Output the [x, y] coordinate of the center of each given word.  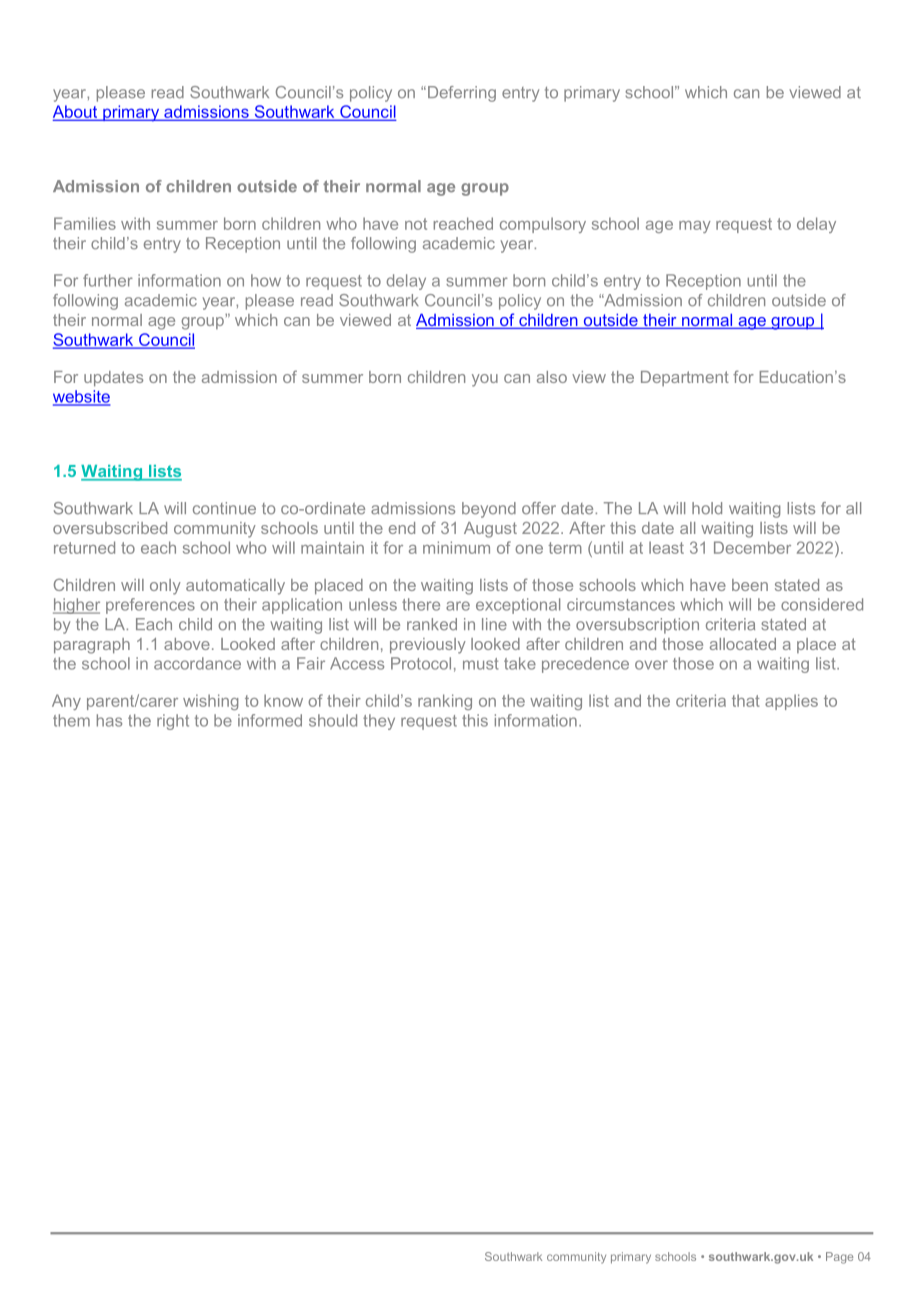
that [746, 700]
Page [839, 1258]
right [173, 722]
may [695, 227]
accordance [197, 663]
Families [85, 223]
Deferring [462, 94]
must [481, 664]
